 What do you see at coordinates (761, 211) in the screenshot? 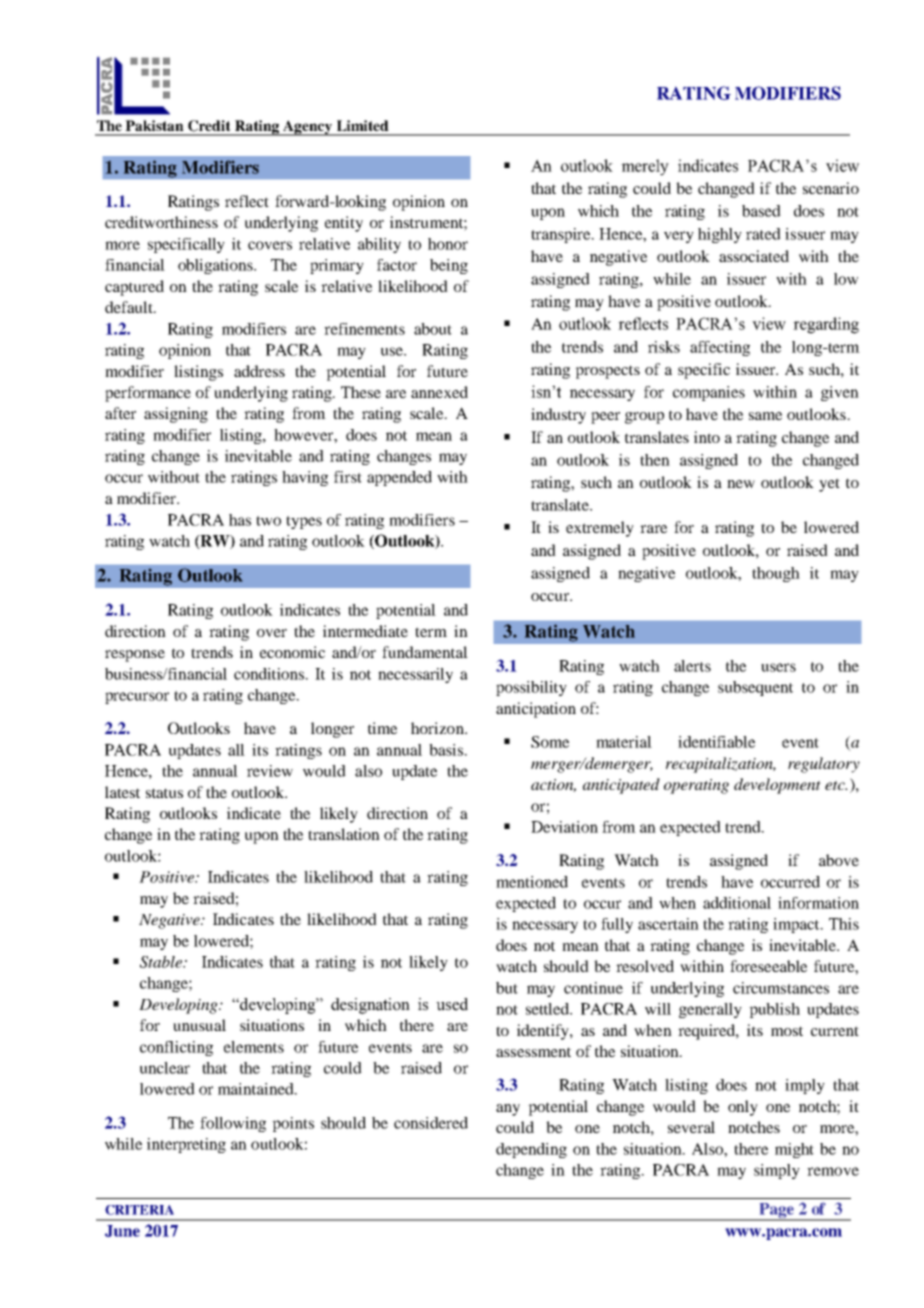
I see `based` at bounding box center [761, 211].
